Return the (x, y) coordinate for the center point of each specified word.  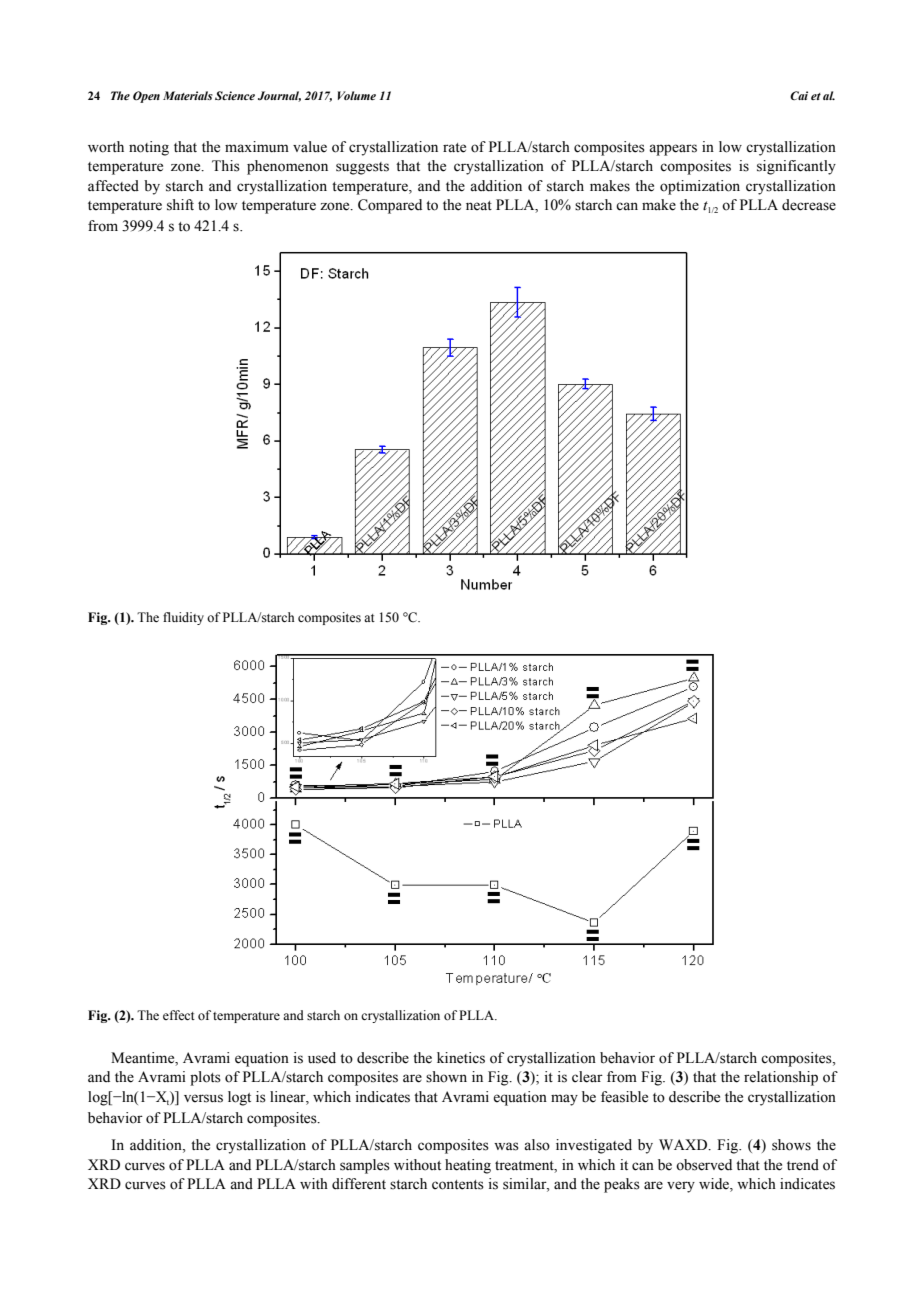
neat (479, 206)
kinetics (461, 1058)
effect (179, 1015)
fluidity (183, 618)
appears (673, 150)
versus (203, 1098)
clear (587, 1077)
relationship (781, 1078)
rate (454, 148)
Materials (188, 95)
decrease (809, 205)
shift (180, 205)
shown (446, 1077)
